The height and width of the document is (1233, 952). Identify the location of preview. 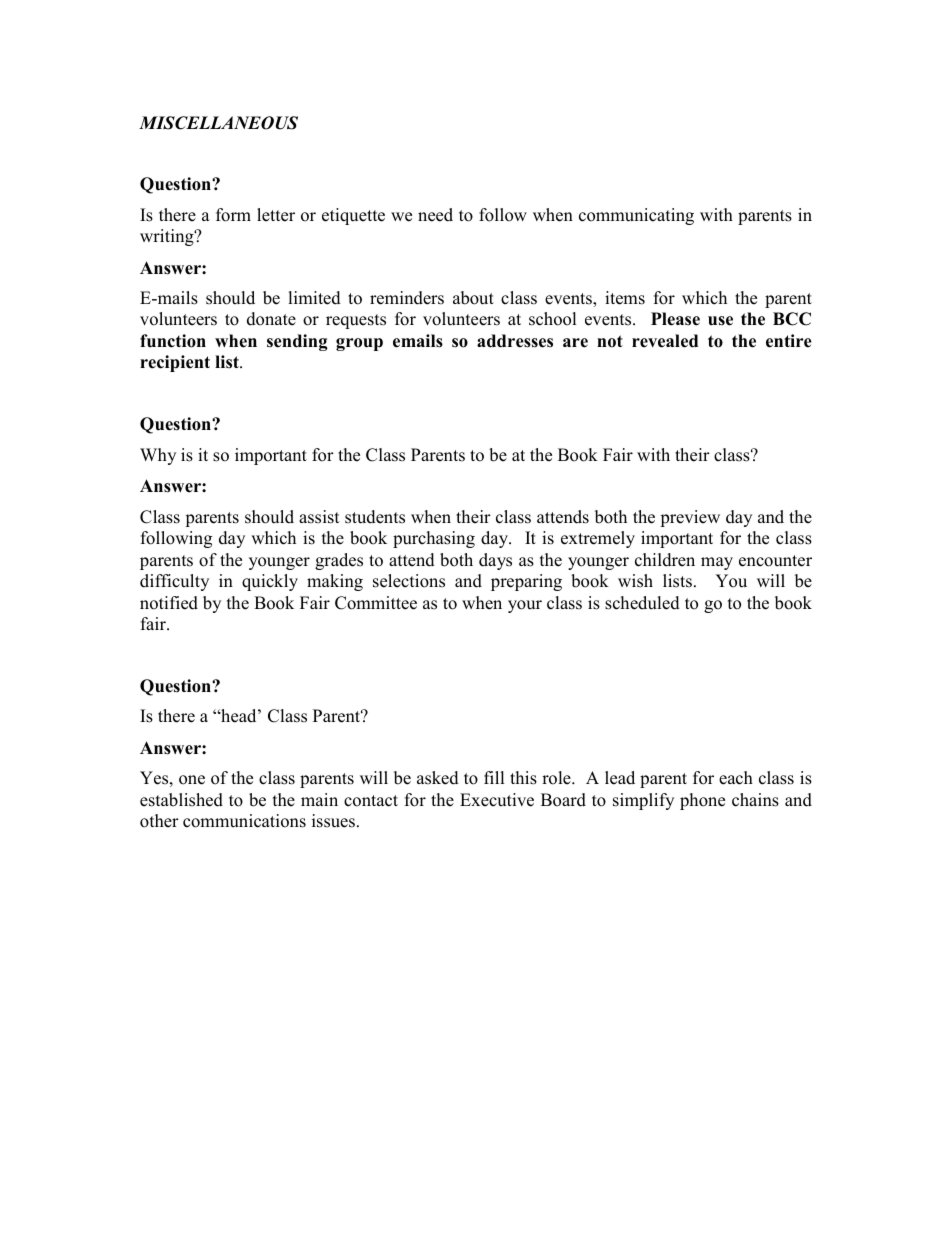
(690, 518).
